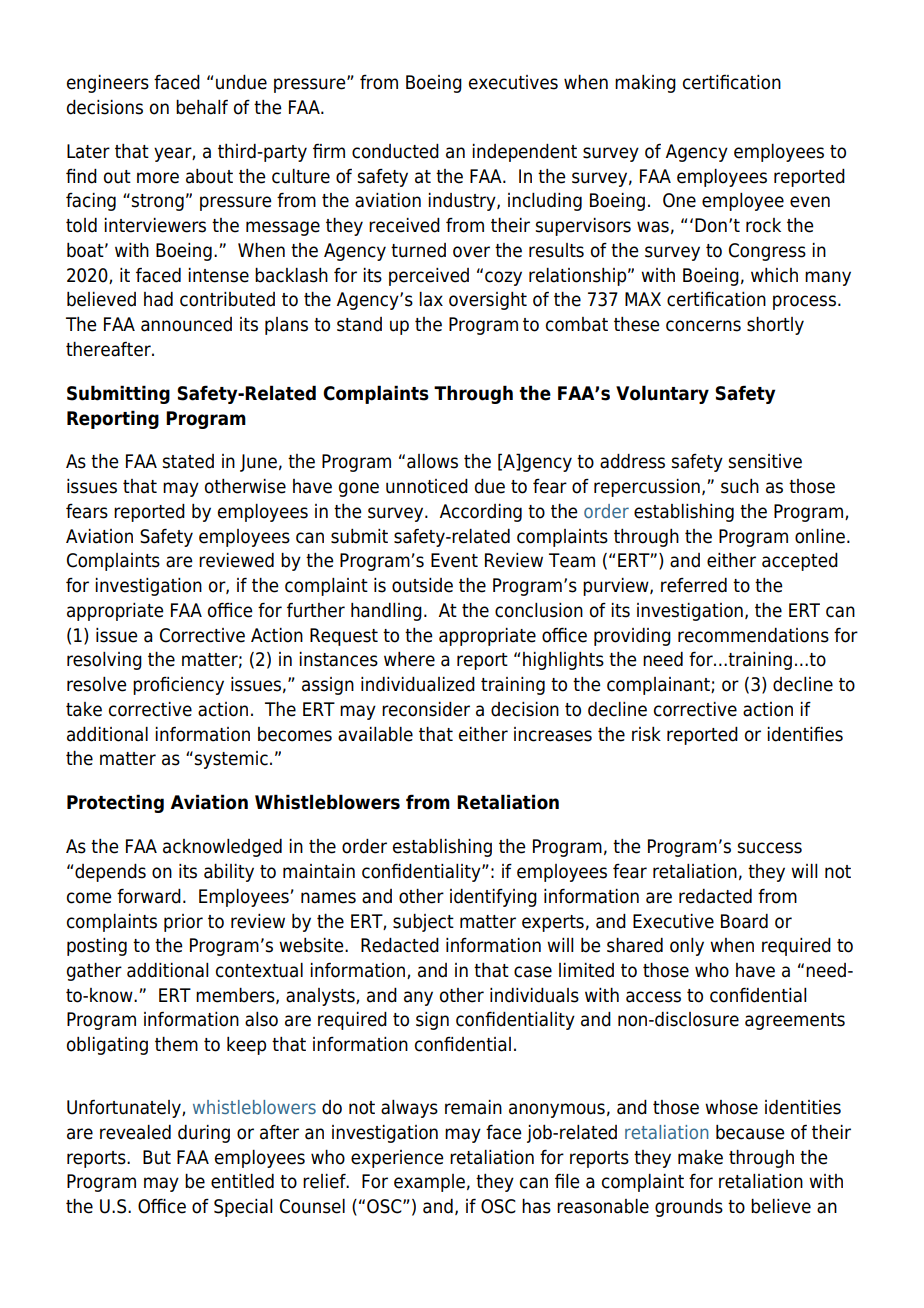 The width and height of the screenshot is (924, 1308). Describe the element at coordinates (202, 107) in the screenshot. I see `behalf` at that location.
